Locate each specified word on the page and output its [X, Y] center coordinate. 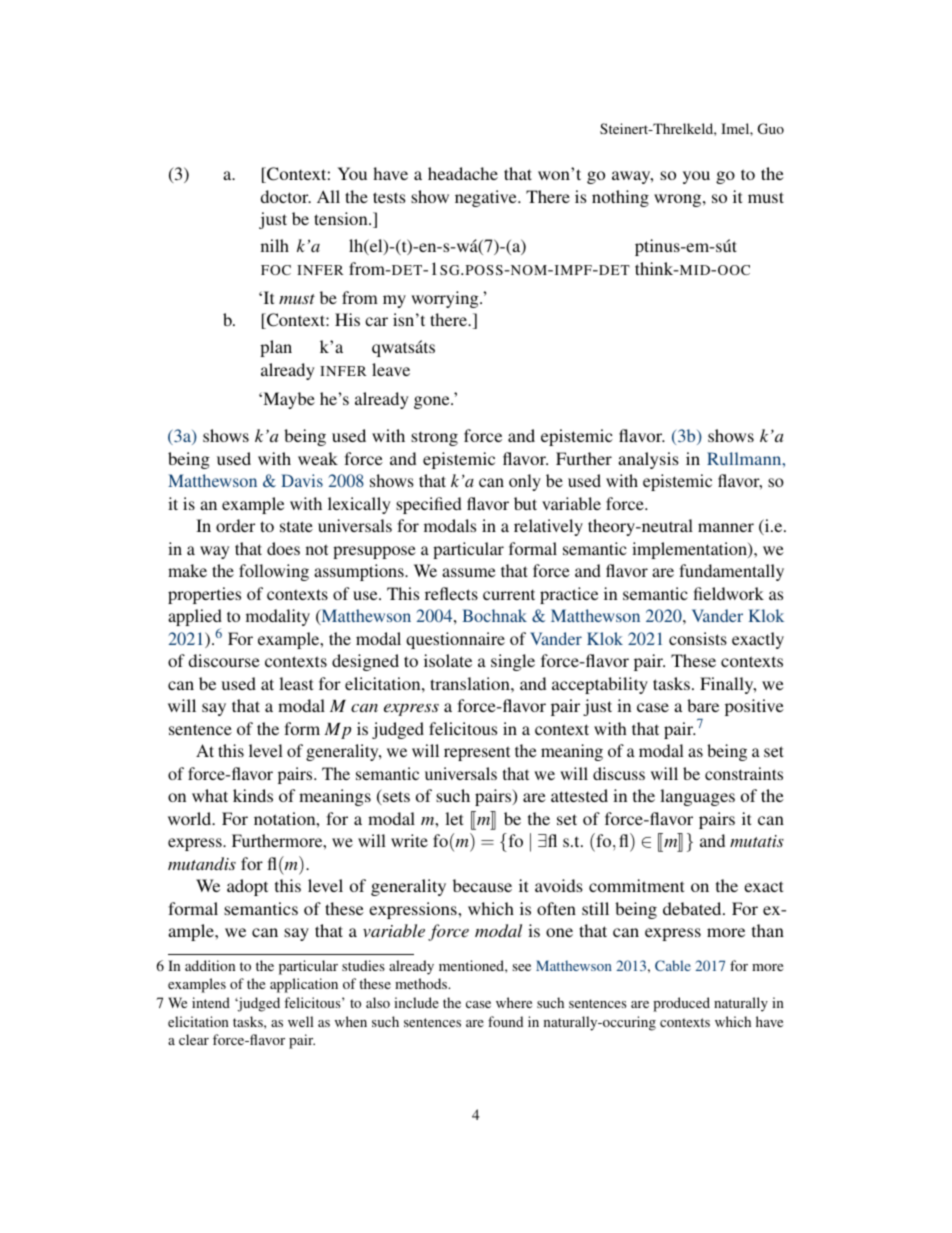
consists [698, 638]
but [525, 503]
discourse [224, 660]
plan [276, 348]
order [235, 525]
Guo [771, 128]
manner [726, 527]
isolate [448, 660]
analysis [648, 460]
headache [463, 173]
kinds [253, 795]
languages [697, 797]
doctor [286, 196]
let [454, 818]
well [301, 1021]
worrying [446, 299]
